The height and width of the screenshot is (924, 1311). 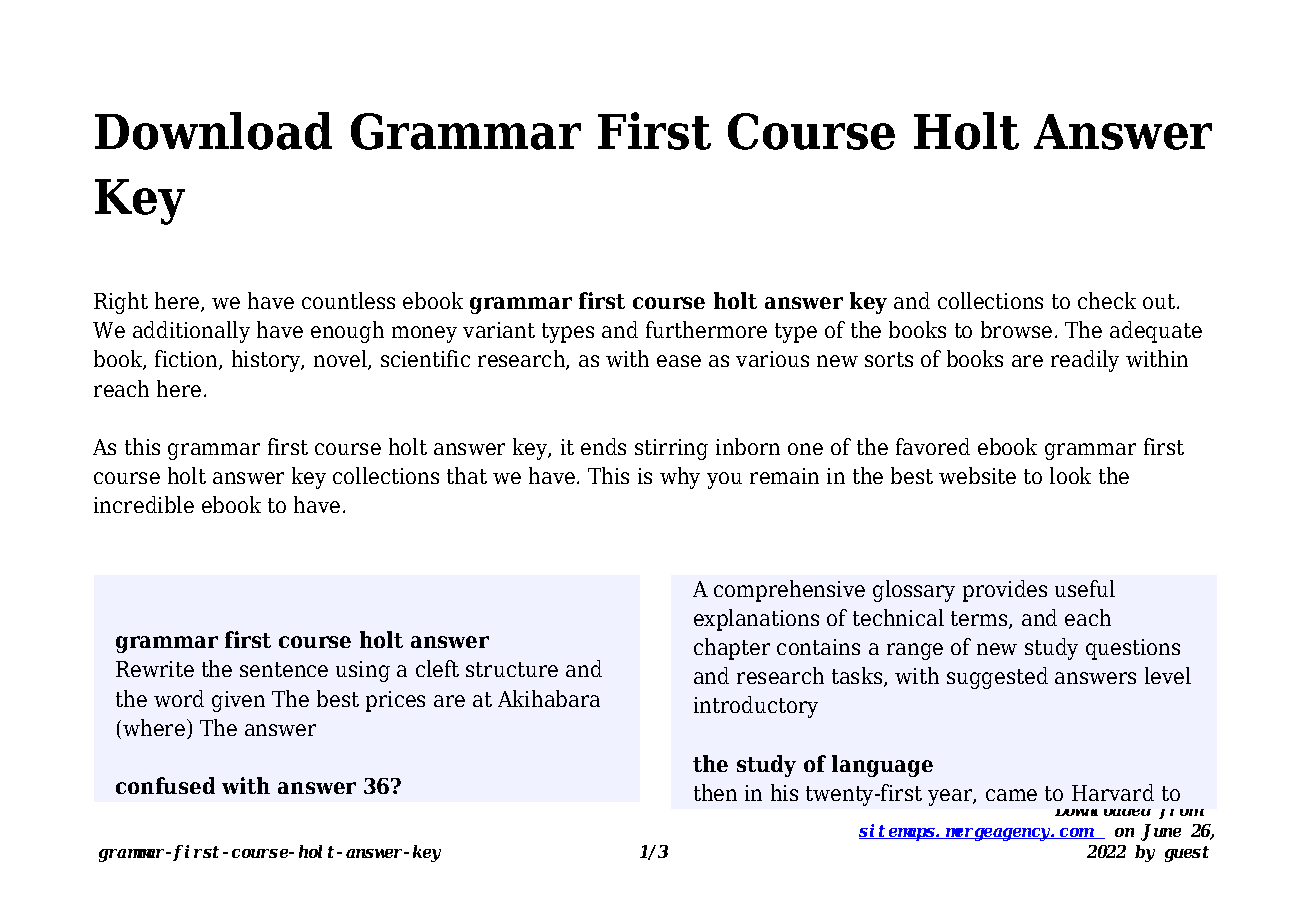 I want to click on additionally, so click(x=191, y=332).
